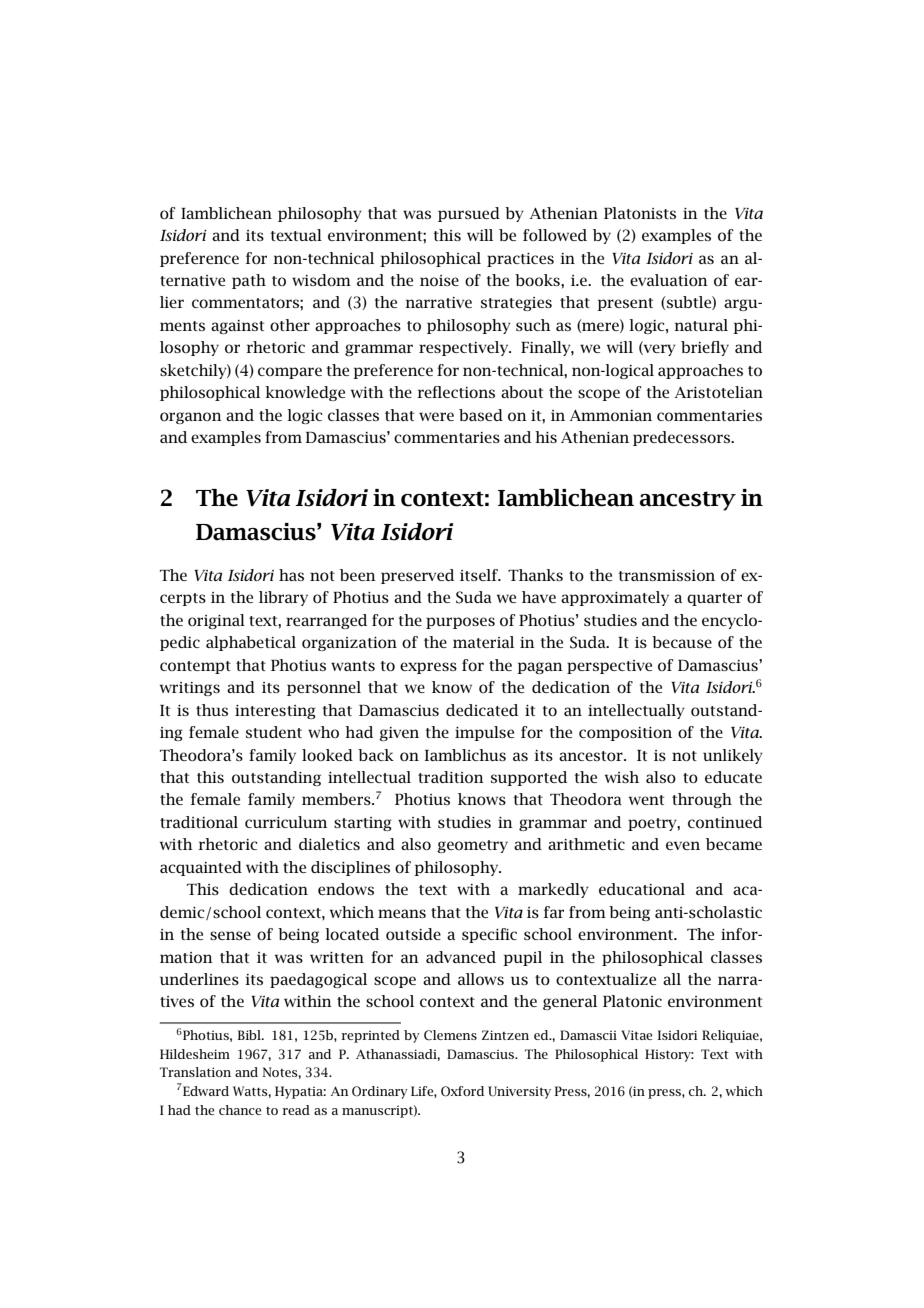 The width and height of the image is (924, 1308). What do you see at coordinates (286, 822) in the image?
I see `curriculum` at bounding box center [286, 822].
